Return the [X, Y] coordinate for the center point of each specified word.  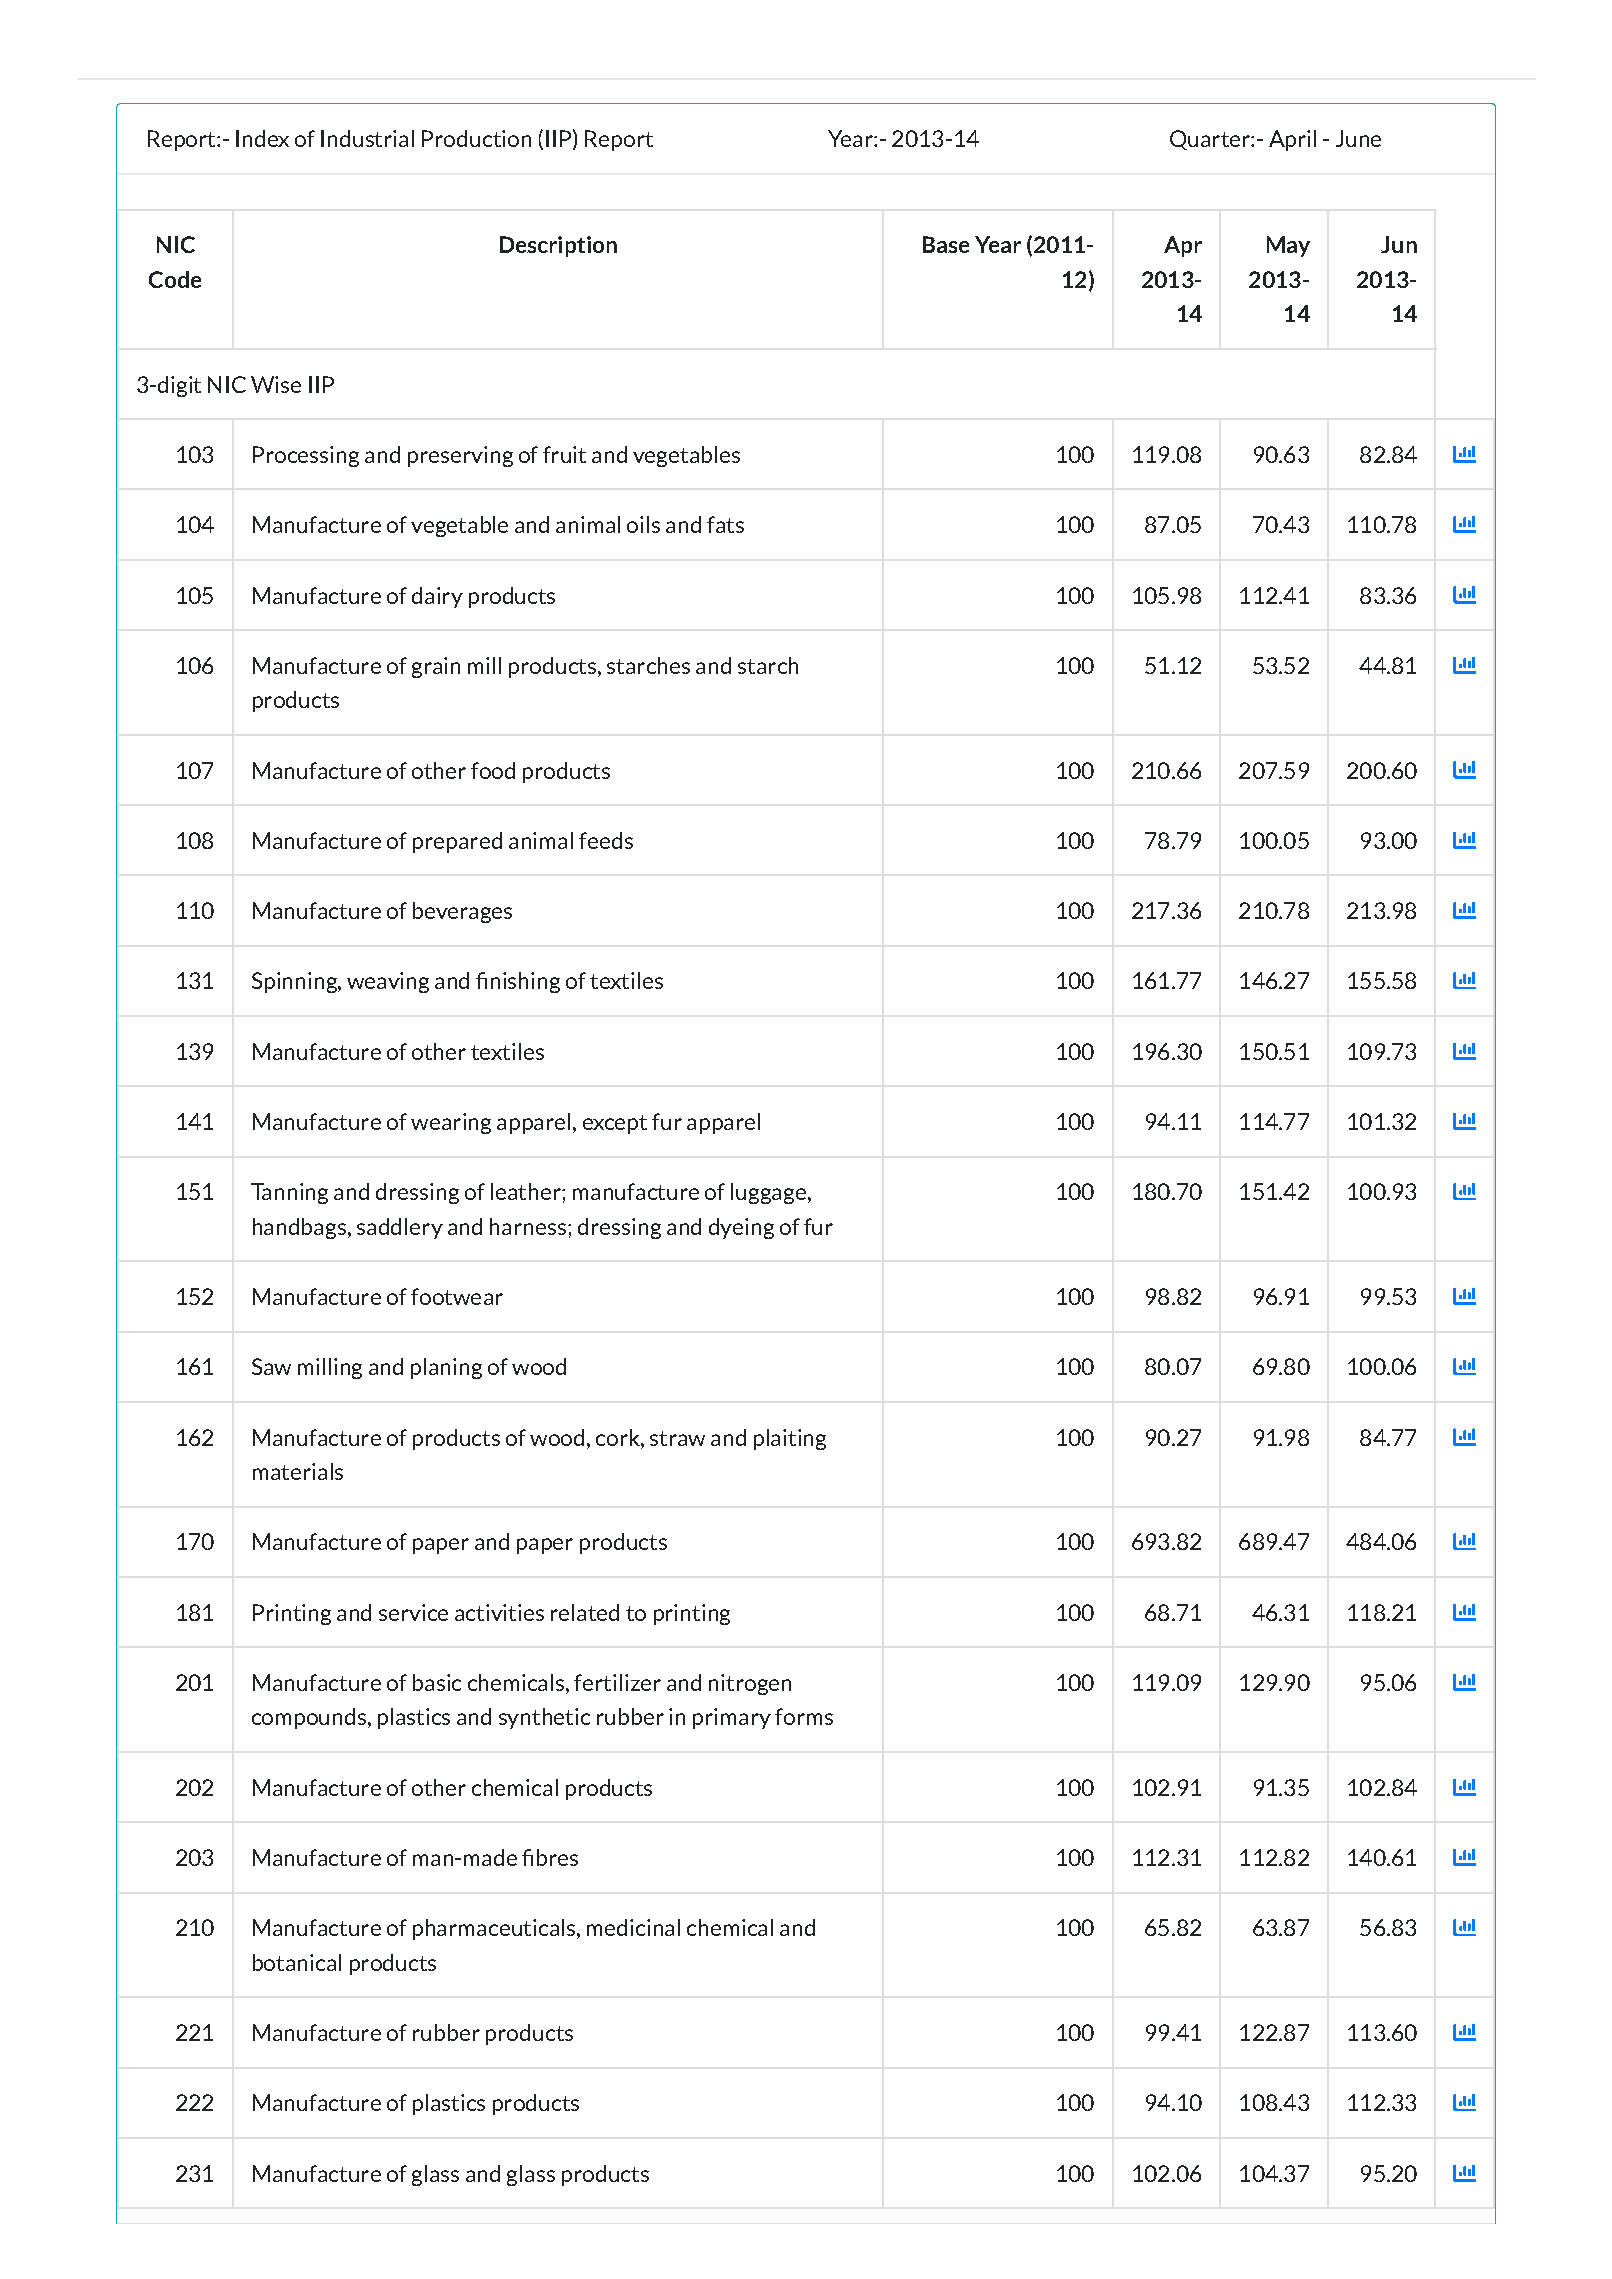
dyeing [741, 1228]
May [1288, 246]
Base [946, 244]
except [615, 1124]
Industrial [367, 138]
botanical [297, 1962]
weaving [388, 982]
